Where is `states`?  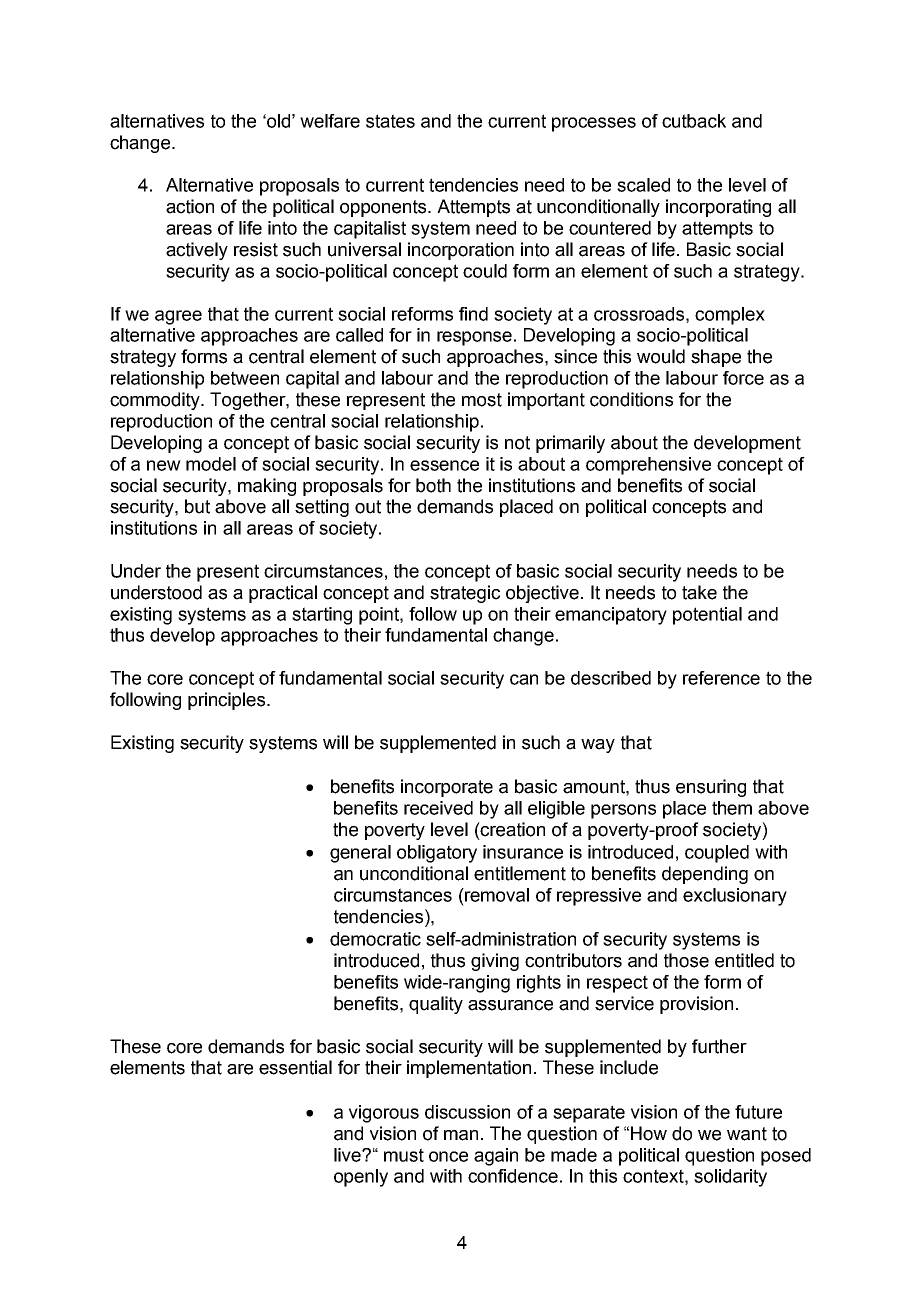 states is located at coordinates (390, 121).
